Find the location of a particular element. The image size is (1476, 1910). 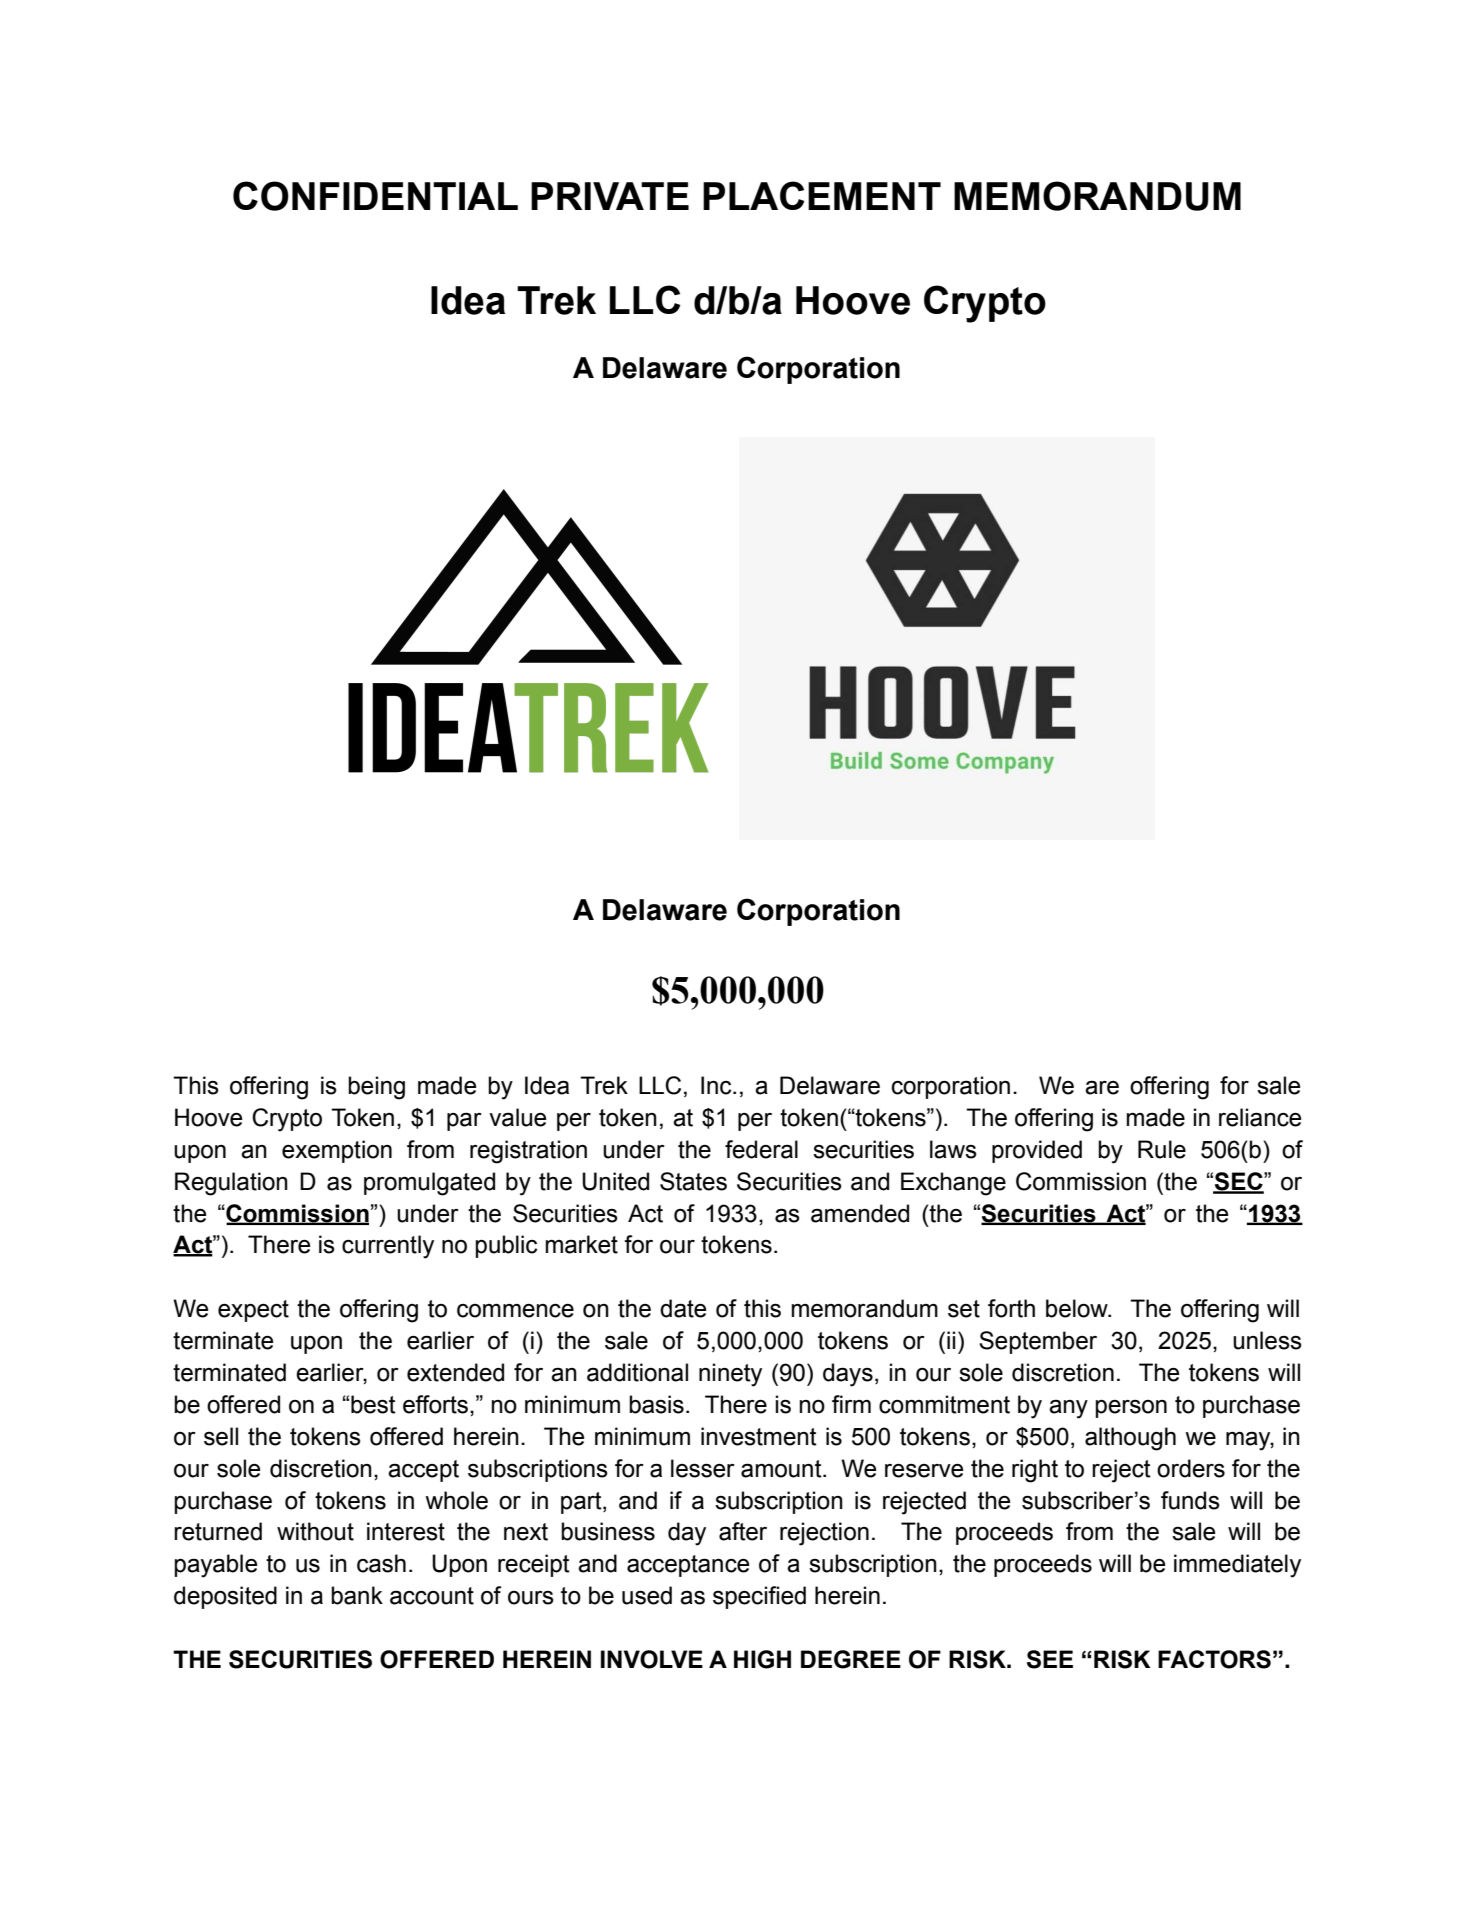

reliance is located at coordinates (1260, 1117).
